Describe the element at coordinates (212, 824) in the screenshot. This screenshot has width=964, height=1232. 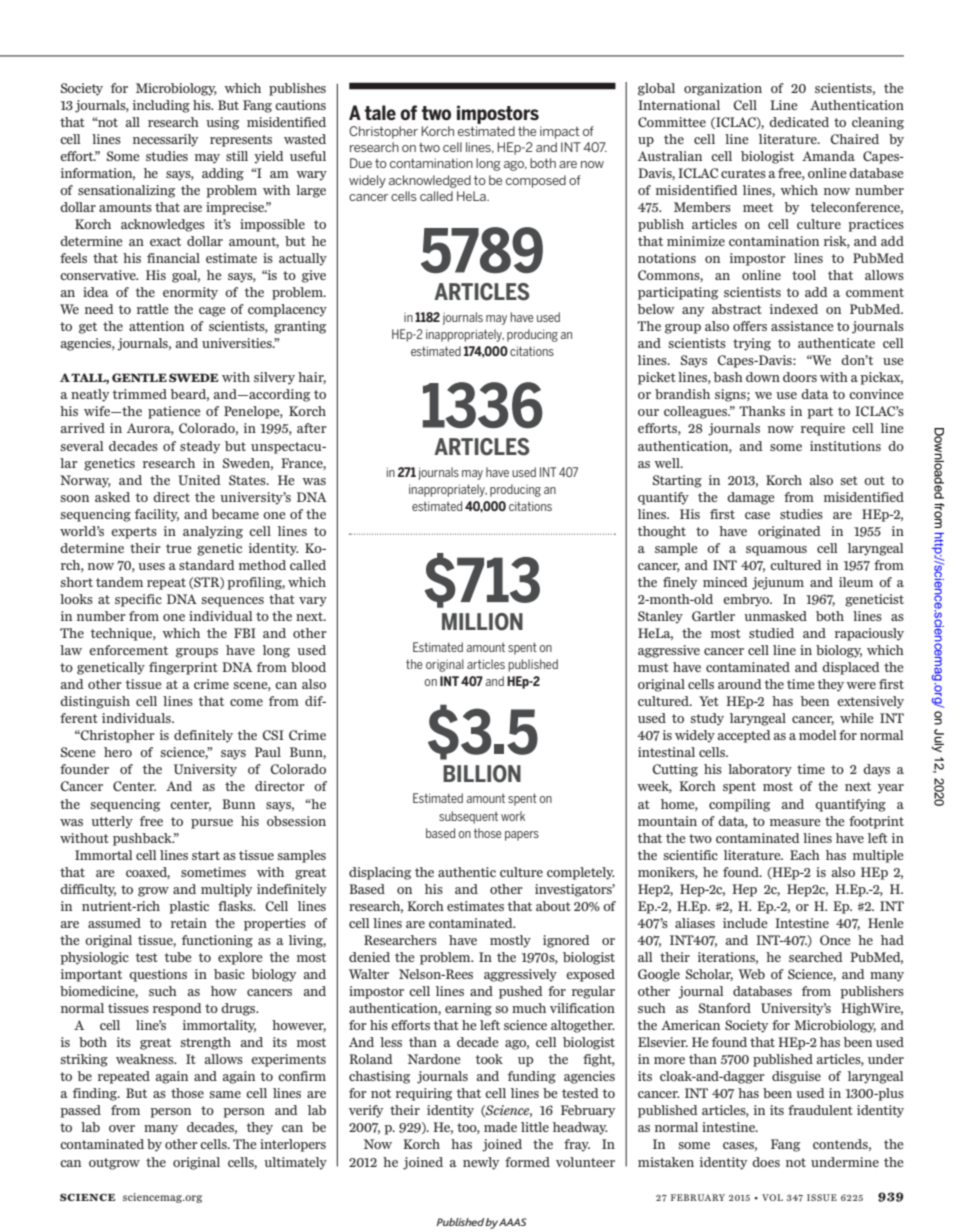
I see `pursue` at that location.
